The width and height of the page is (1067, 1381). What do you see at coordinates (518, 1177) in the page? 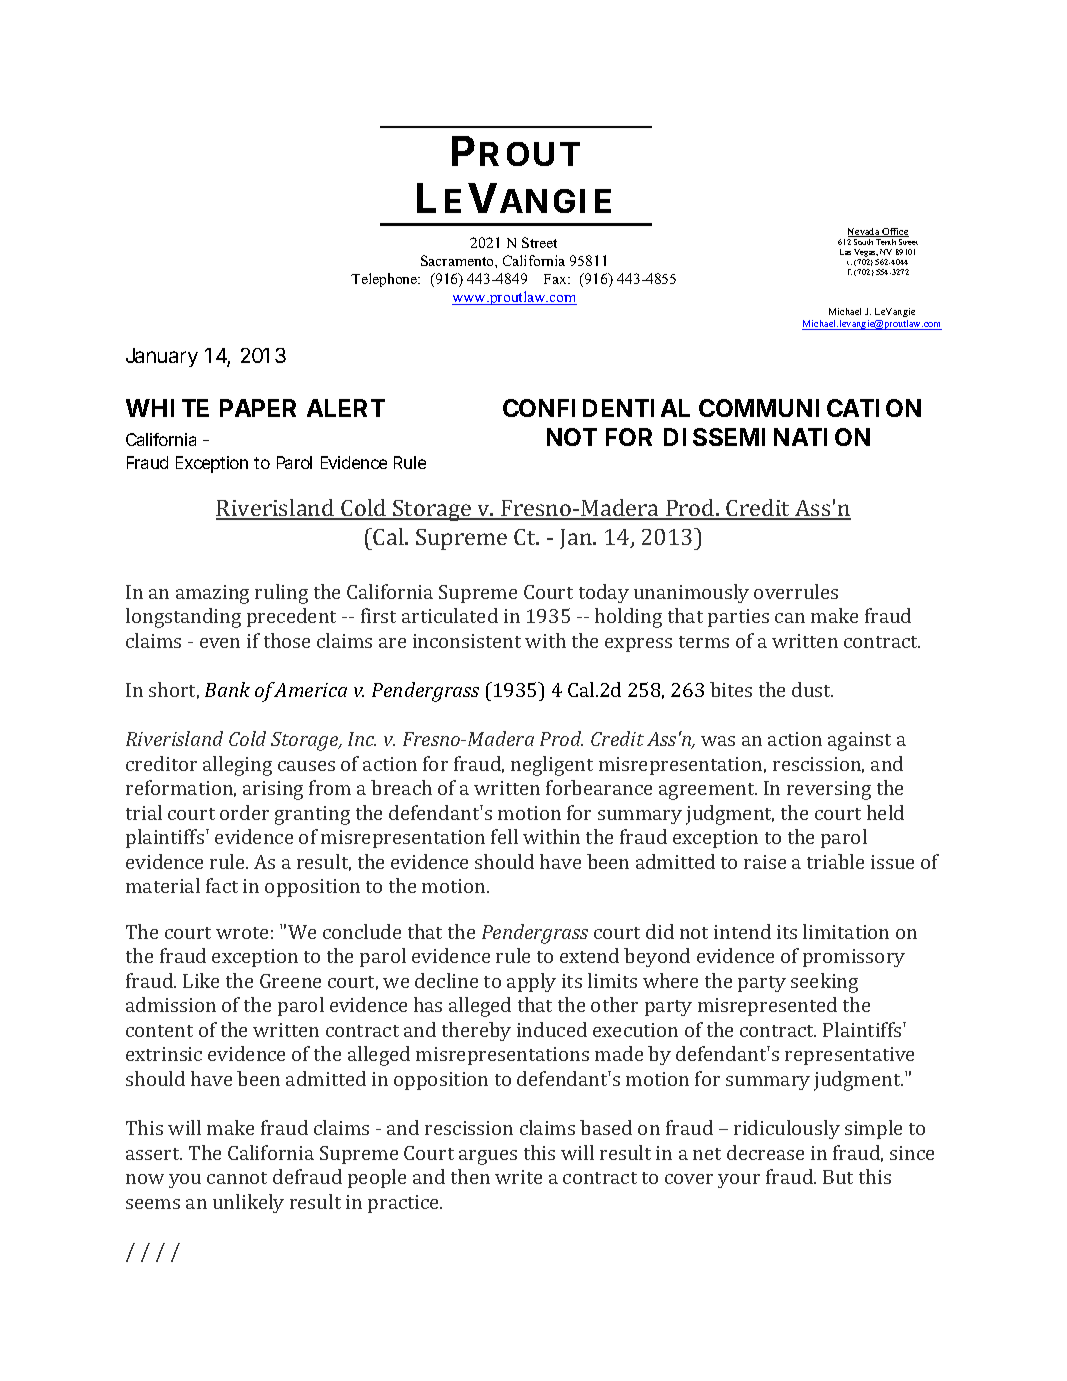
I see `write` at bounding box center [518, 1177].
